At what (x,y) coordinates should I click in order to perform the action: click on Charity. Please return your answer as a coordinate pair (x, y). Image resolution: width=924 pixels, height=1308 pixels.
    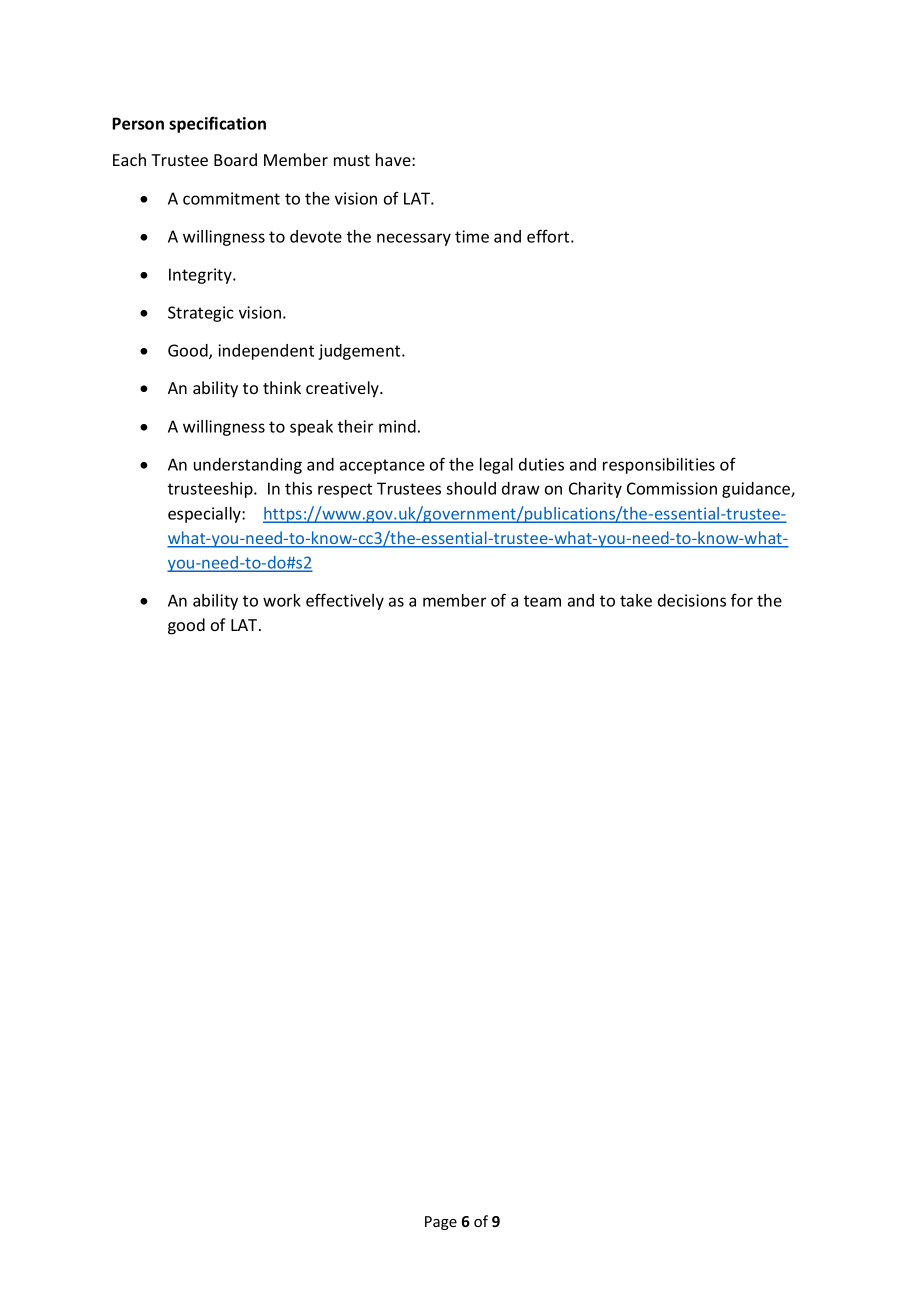
    Looking at the image, I should click on (595, 490).
